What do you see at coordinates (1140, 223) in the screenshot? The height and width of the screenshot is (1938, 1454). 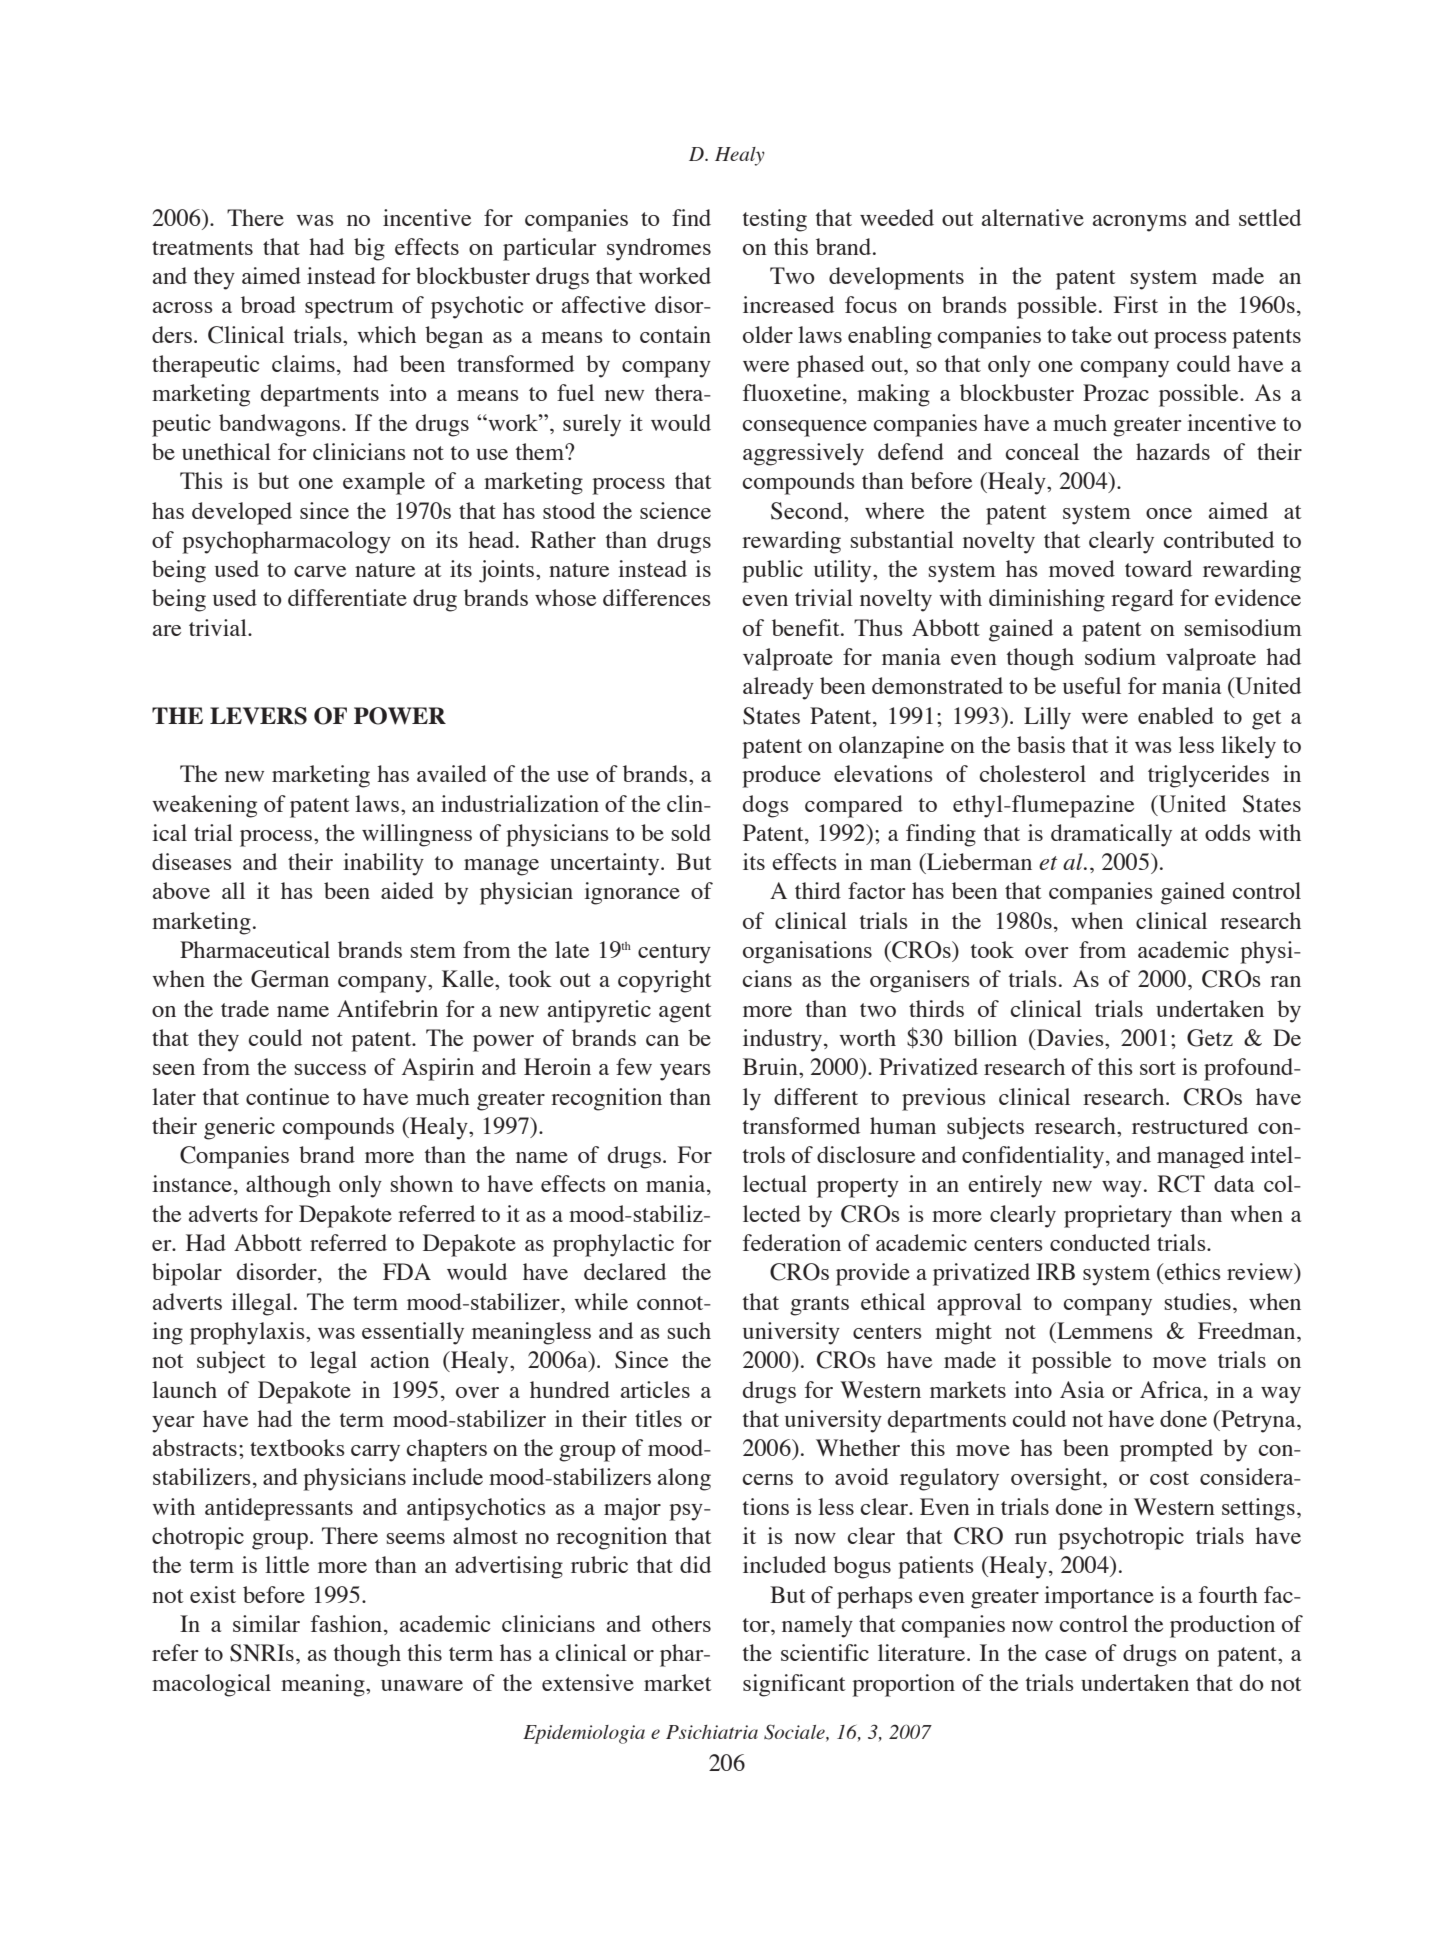 I see `acronyms` at bounding box center [1140, 223].
